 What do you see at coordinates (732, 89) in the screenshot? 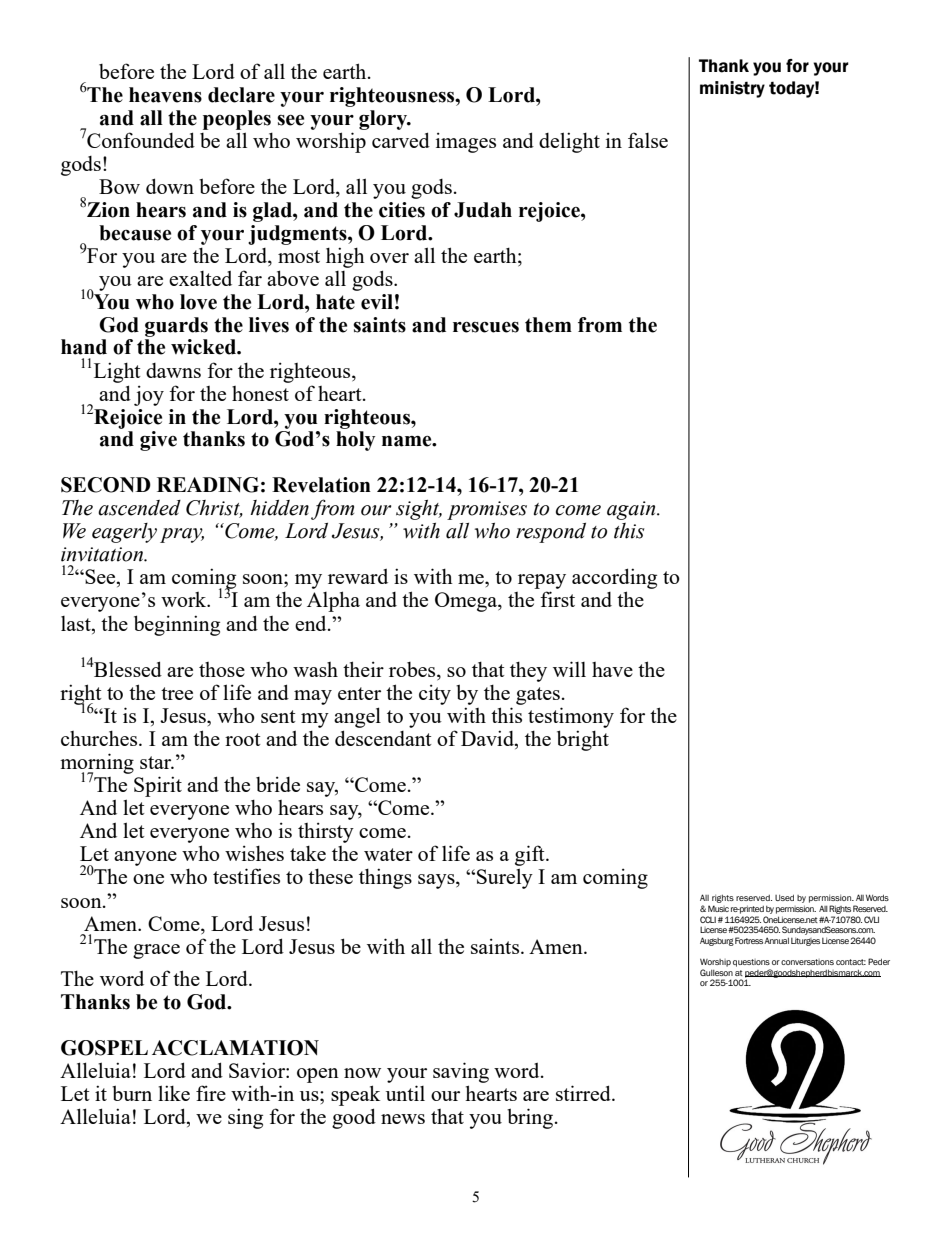
I see `ministry` at bounding box center [732, 89].
